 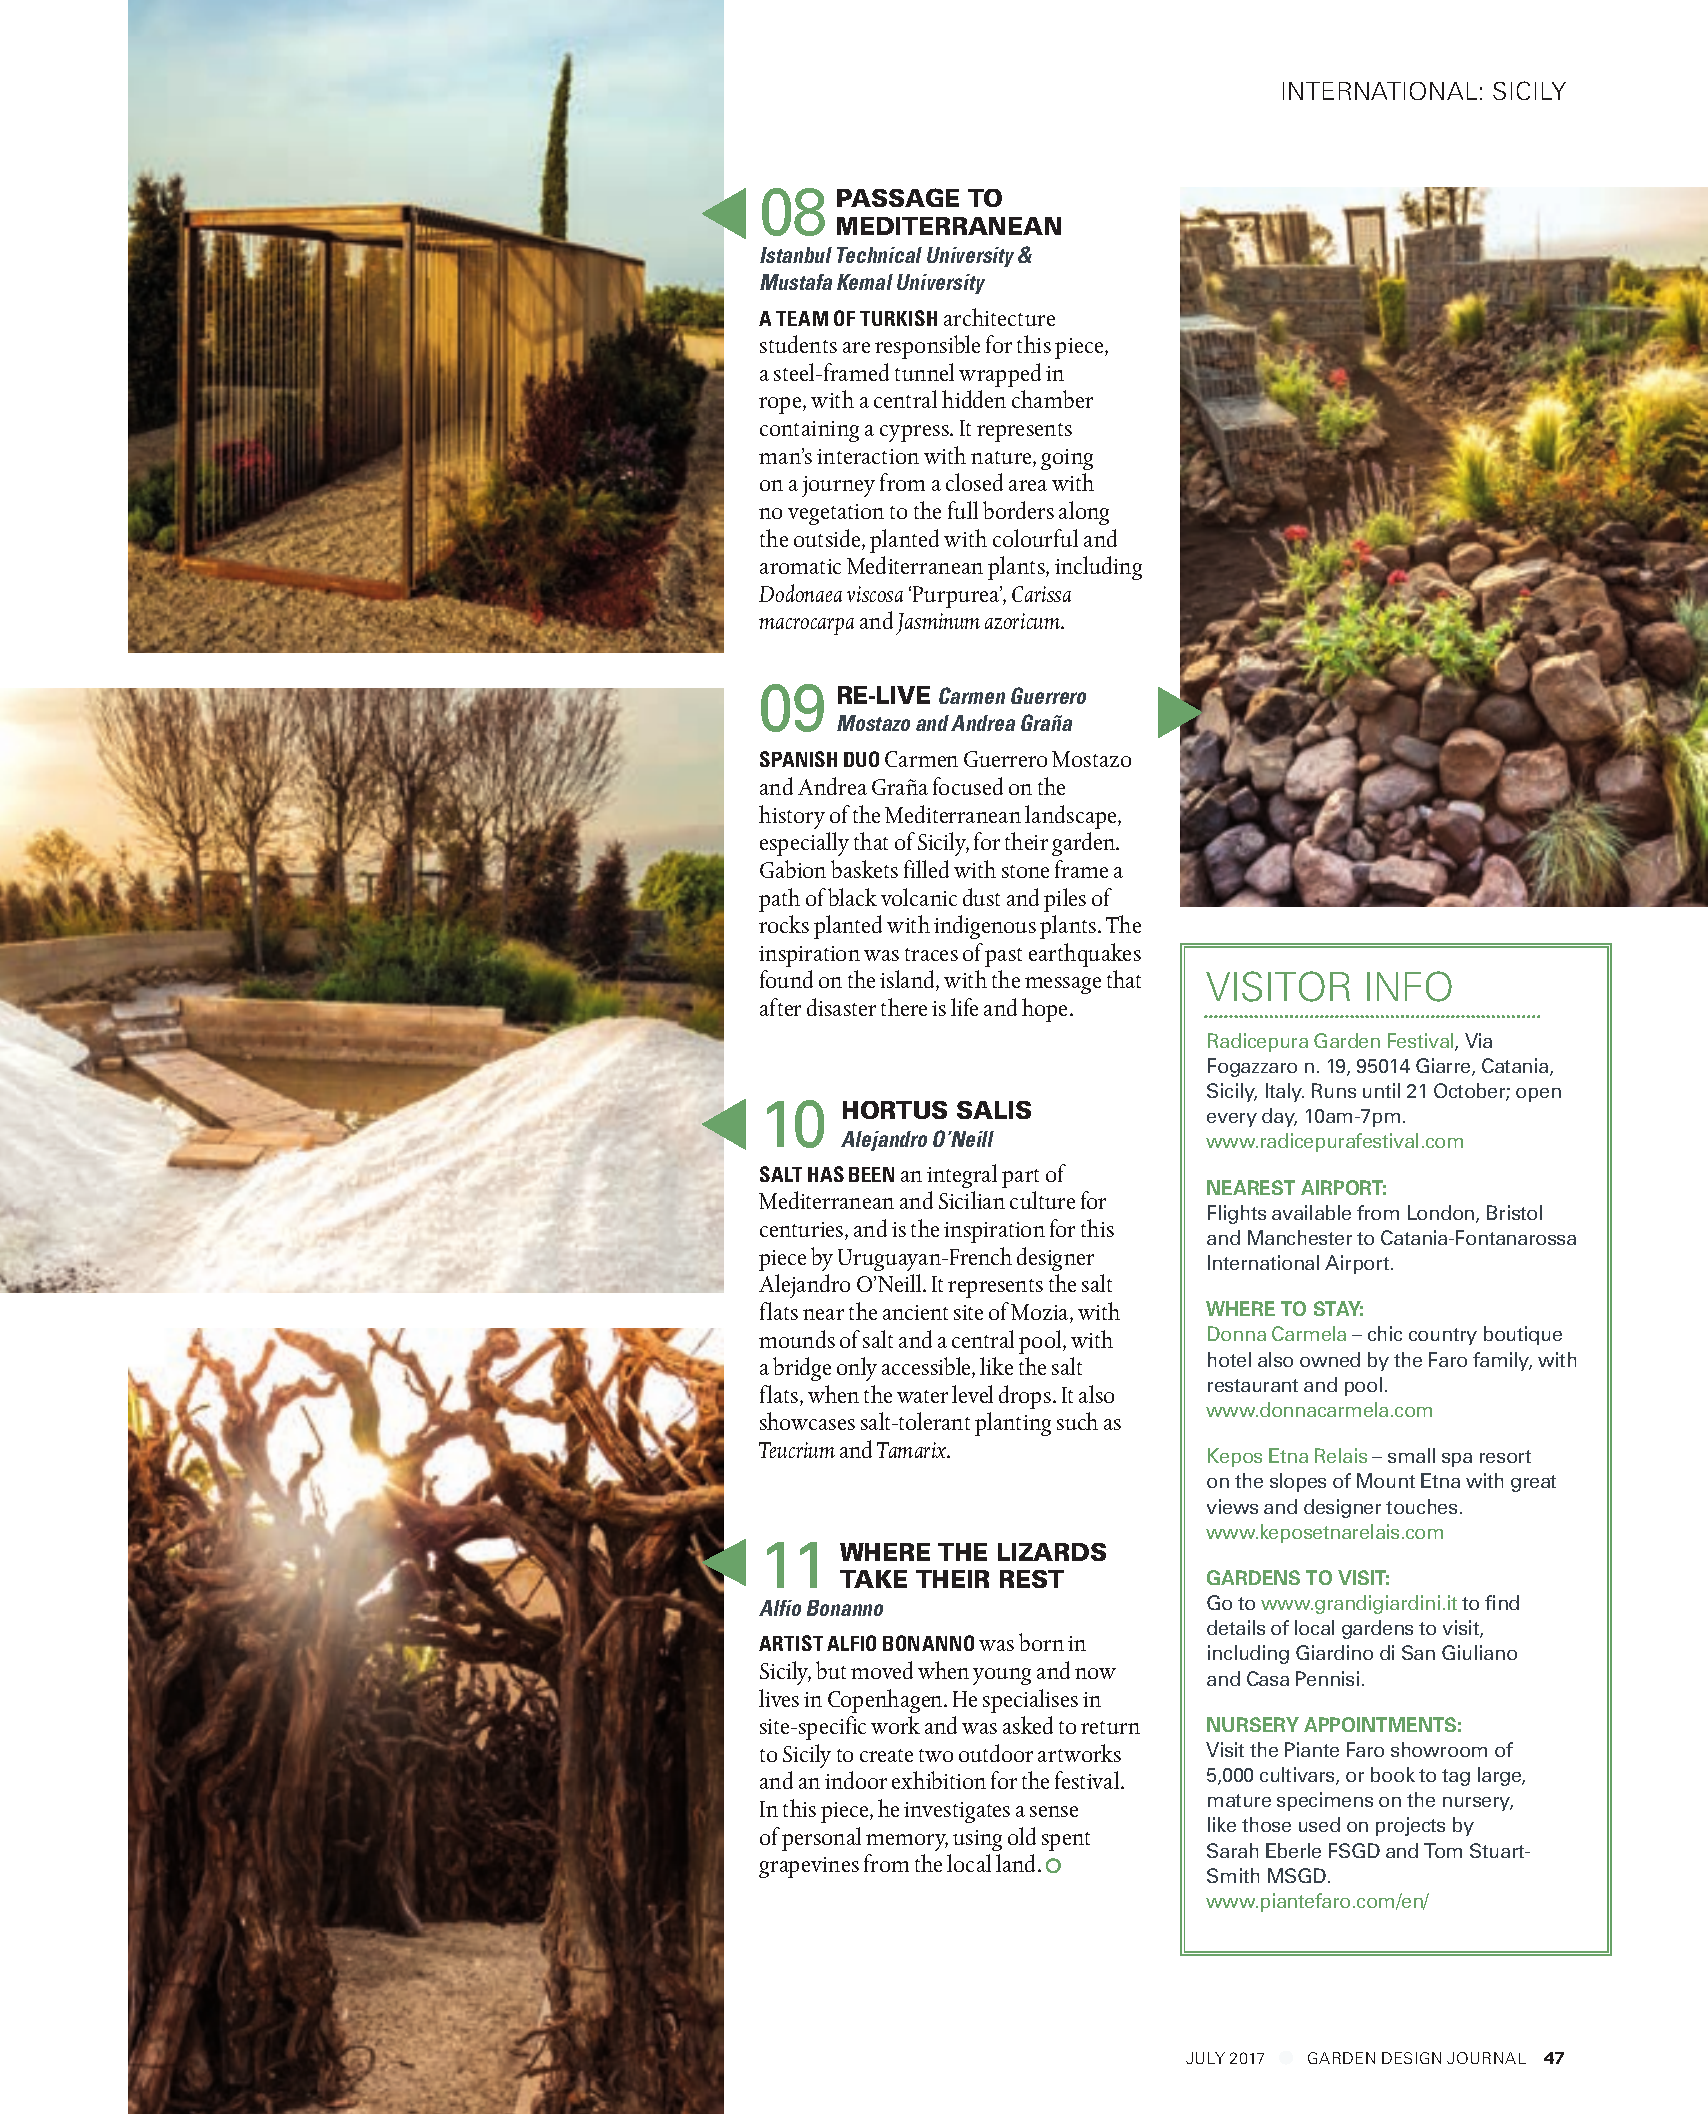 I want to click on every, so click(x=1232, y=1120).
